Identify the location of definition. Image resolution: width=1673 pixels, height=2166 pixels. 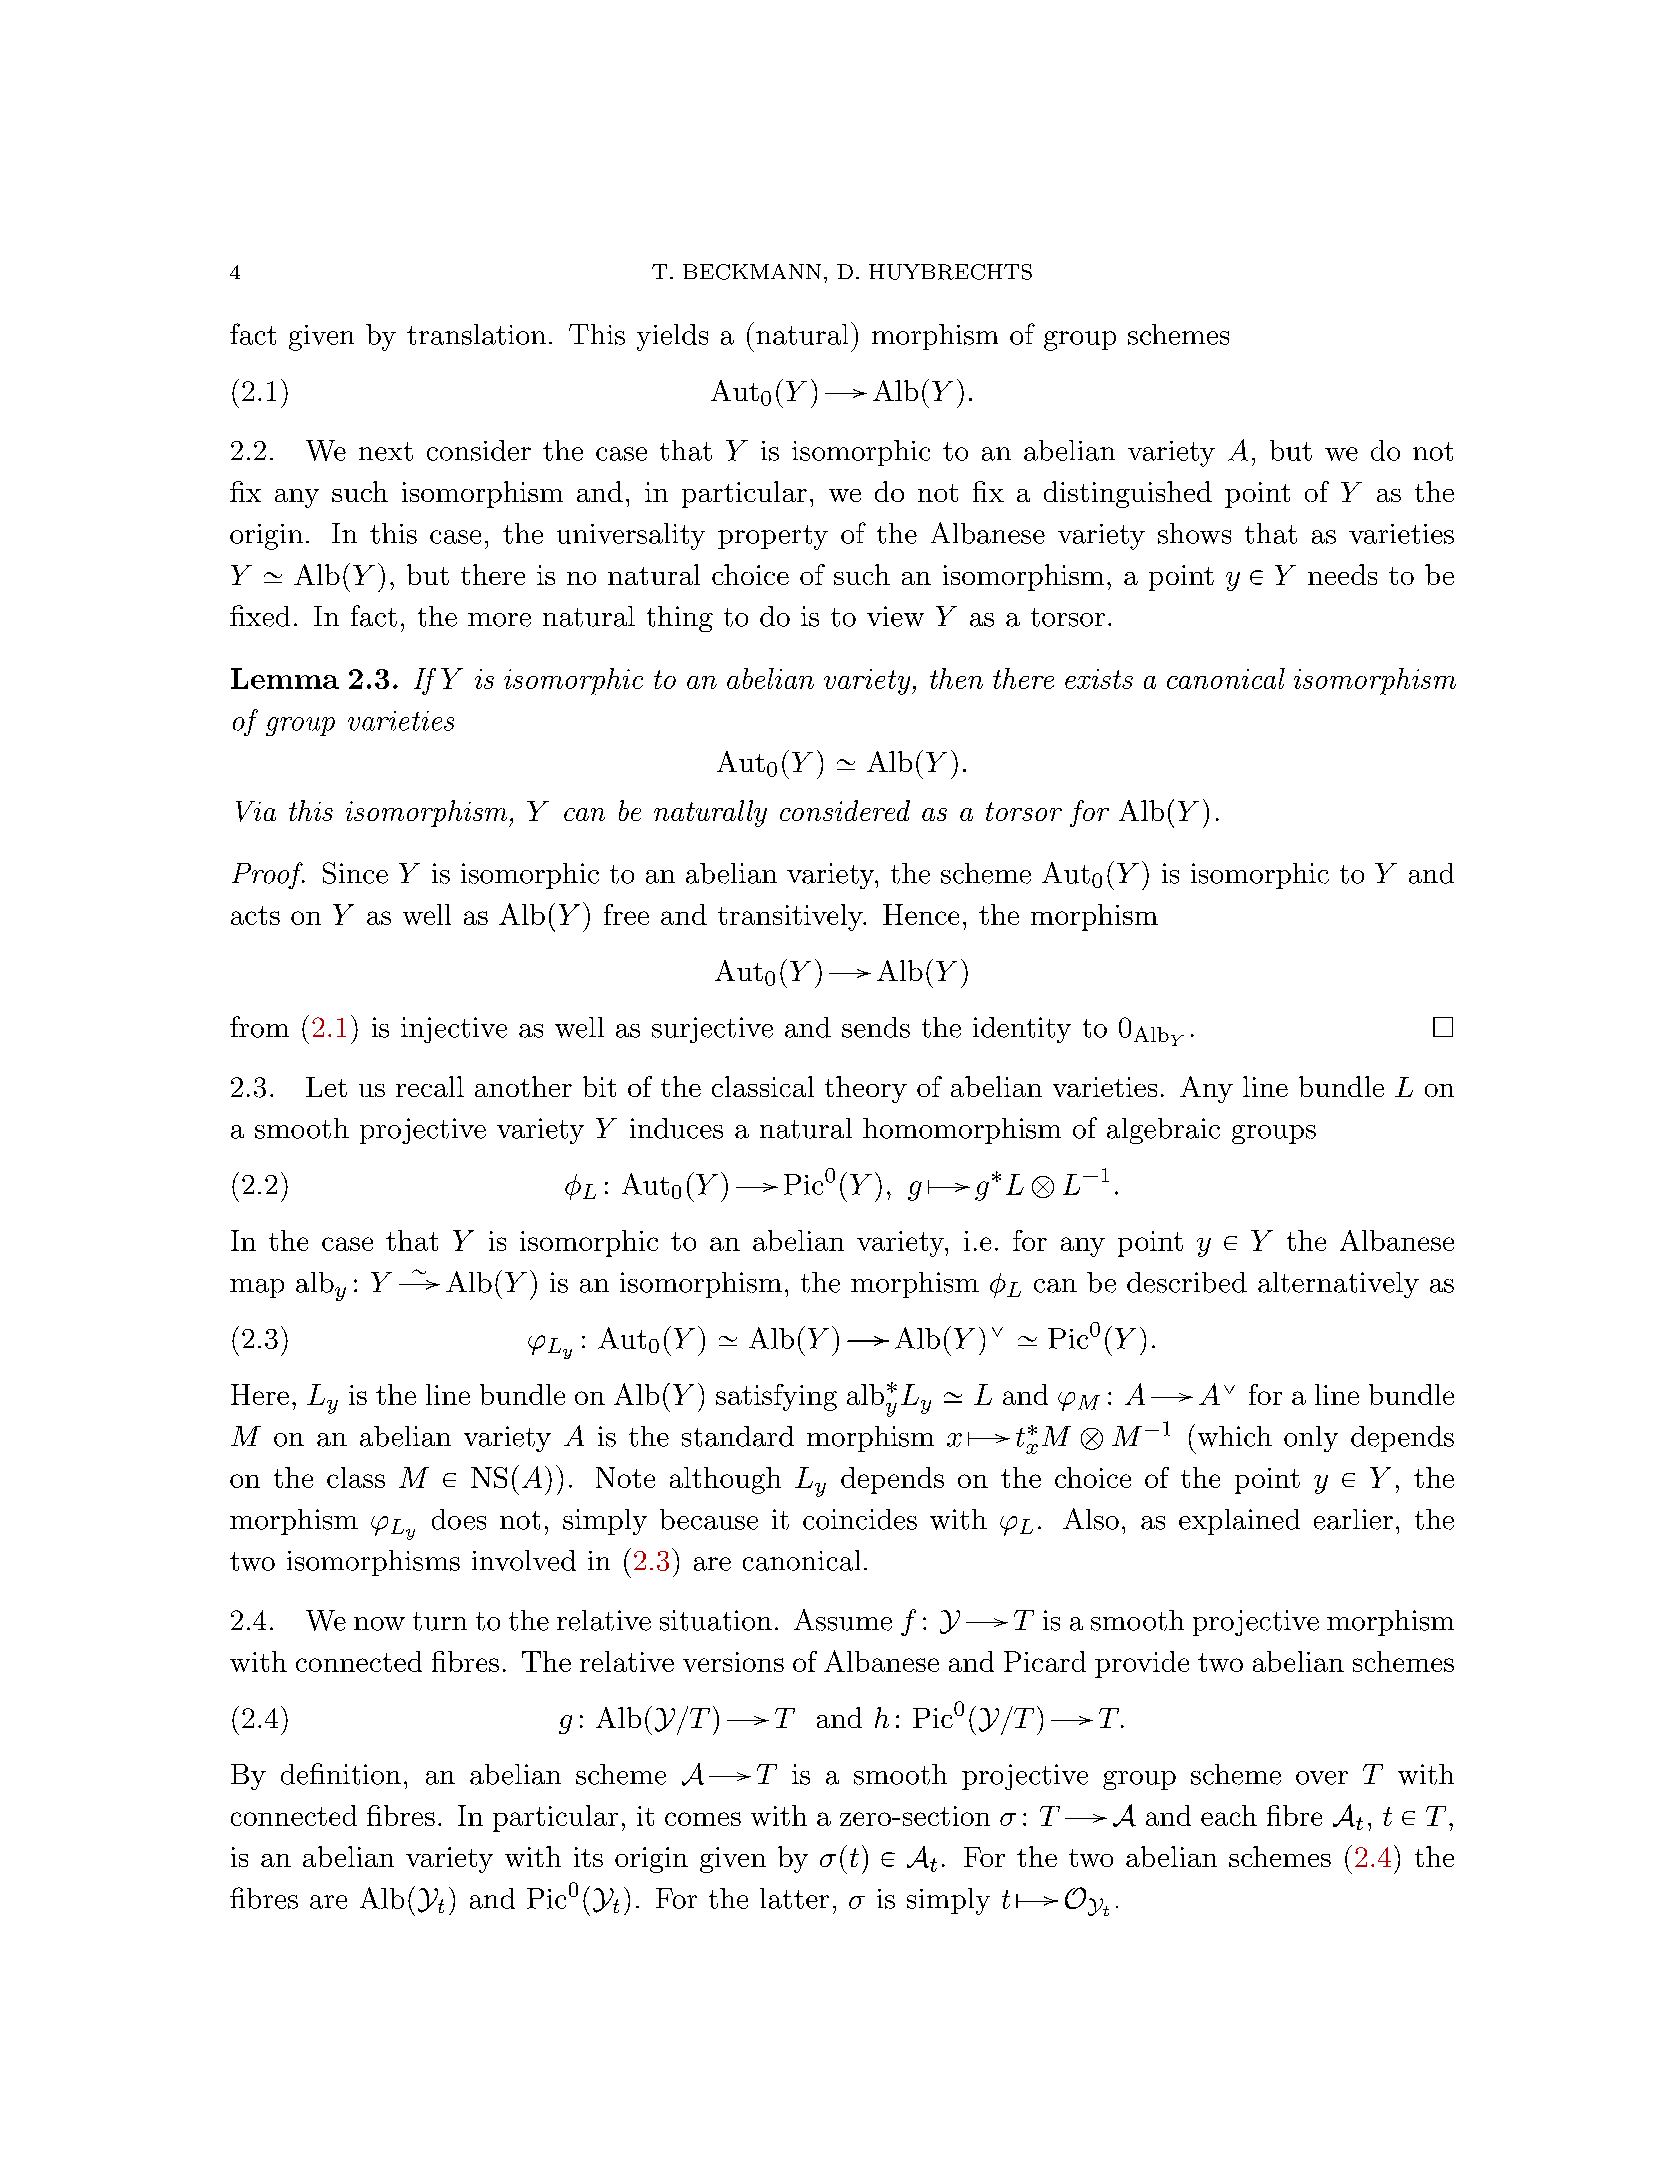
(341, 1774).
